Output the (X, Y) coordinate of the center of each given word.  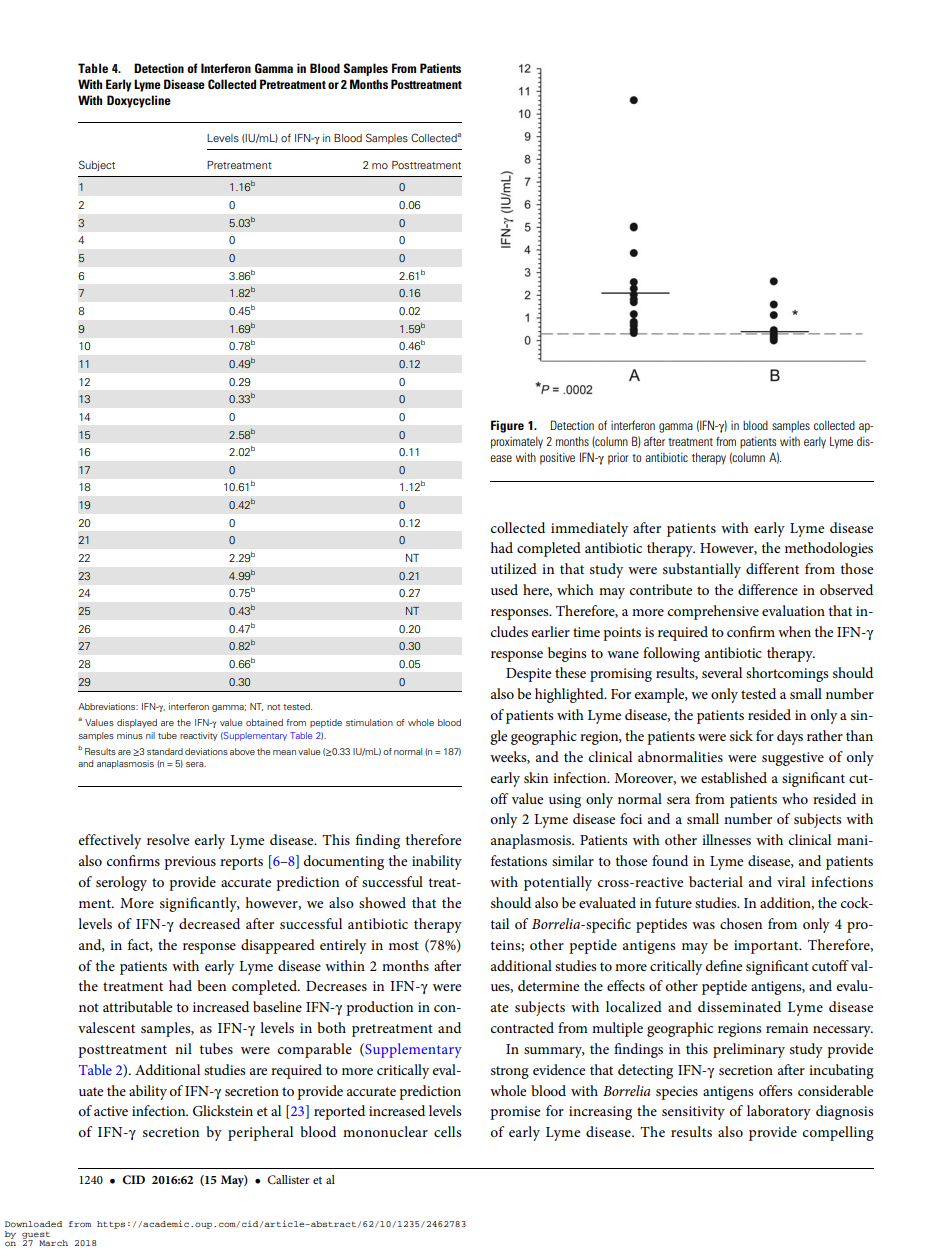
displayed (137, 723)
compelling (838, 1133)
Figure (507, 426)
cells (447, 1131)
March (53, 1243)
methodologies (829, 549)
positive (557, 458)
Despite (528, 675)
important (767, 947)
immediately (589, 529)
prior (618, 459)
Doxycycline (139, 101)
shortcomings (787, 674)
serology (121, 883)
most (404, 945)
